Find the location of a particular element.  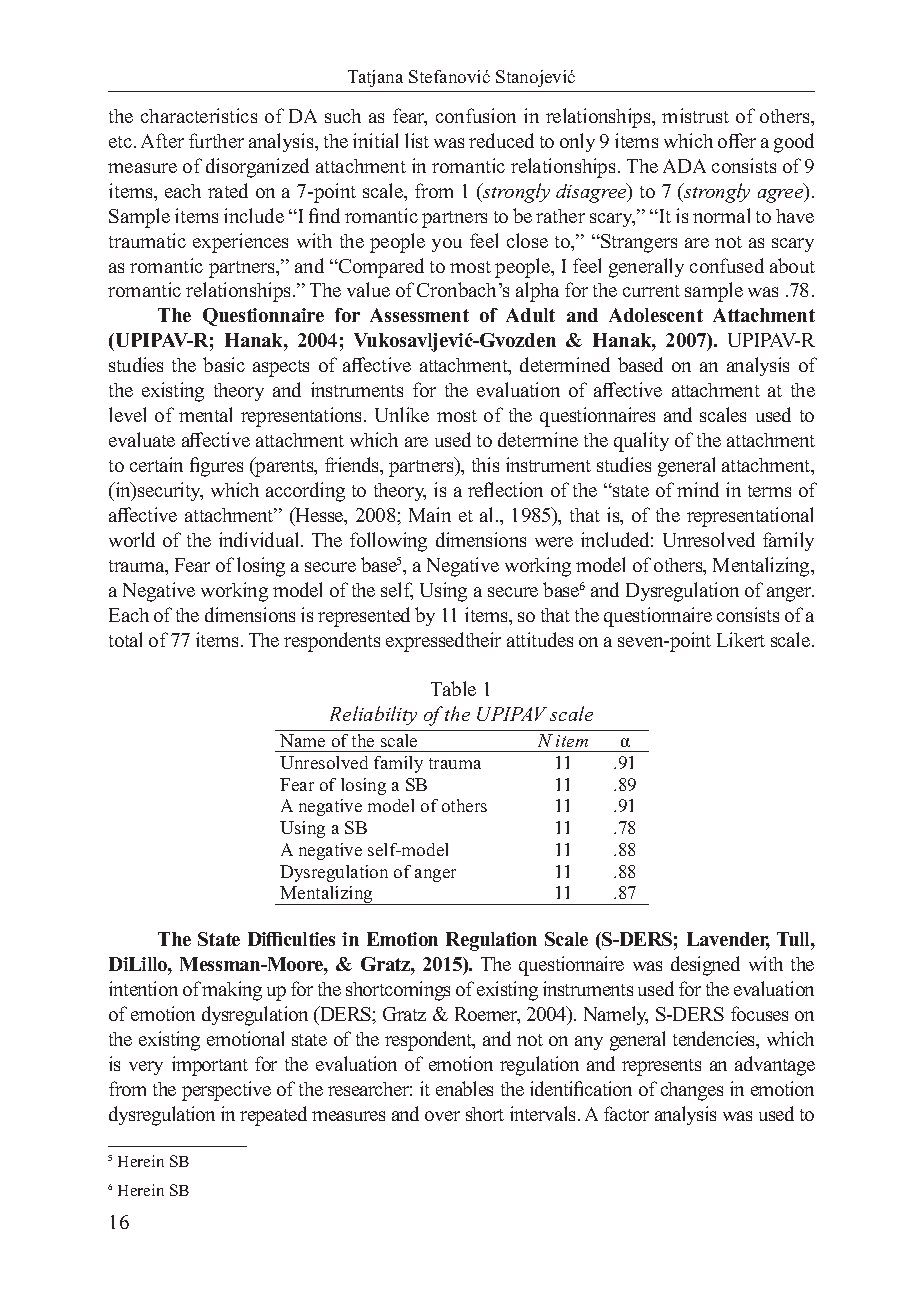

perspective is located at coordinates (226, 1091).
